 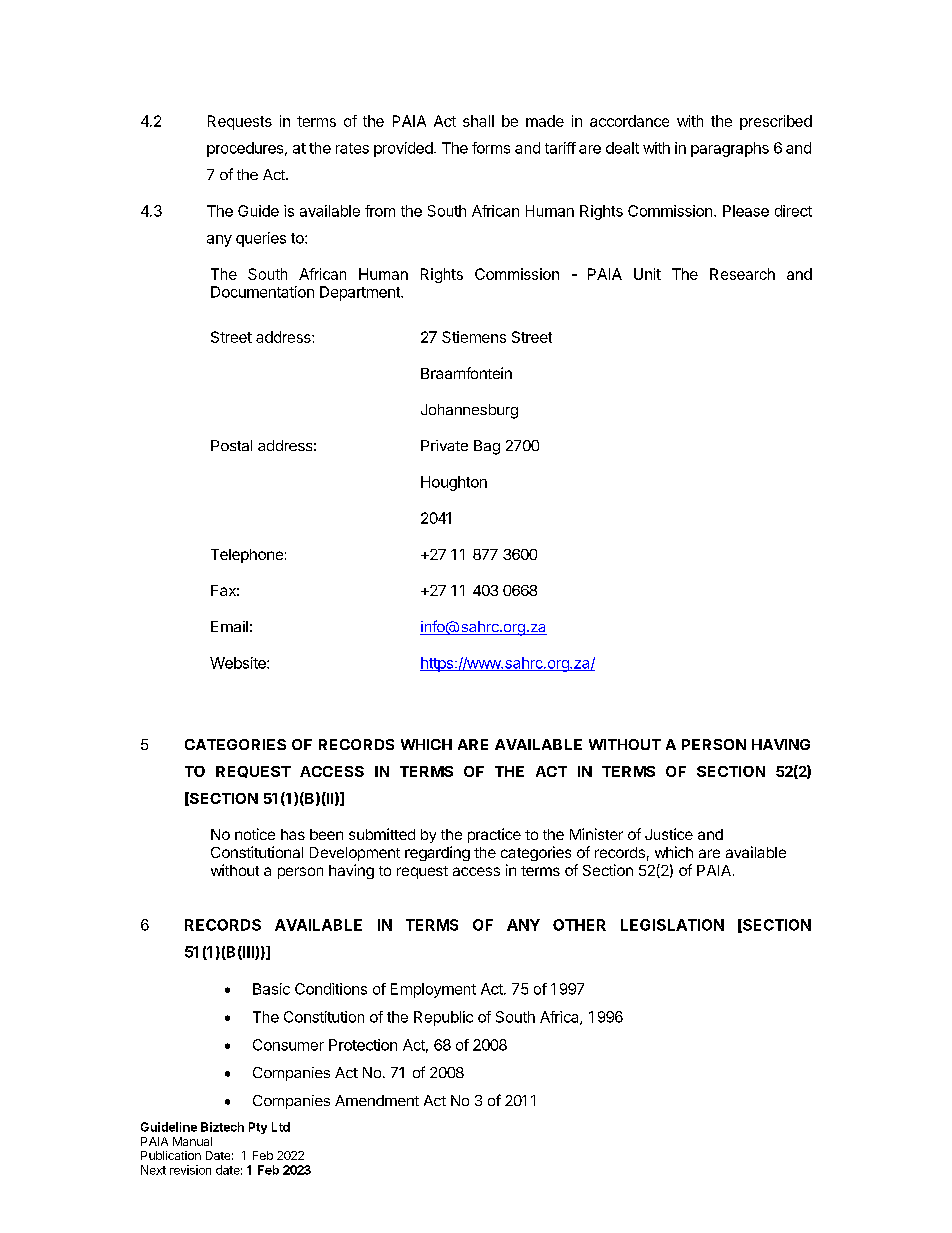 What do you see at coordinates (258, 1128) in the image?
I see `Pty` at bounding box center [258, 1128].
